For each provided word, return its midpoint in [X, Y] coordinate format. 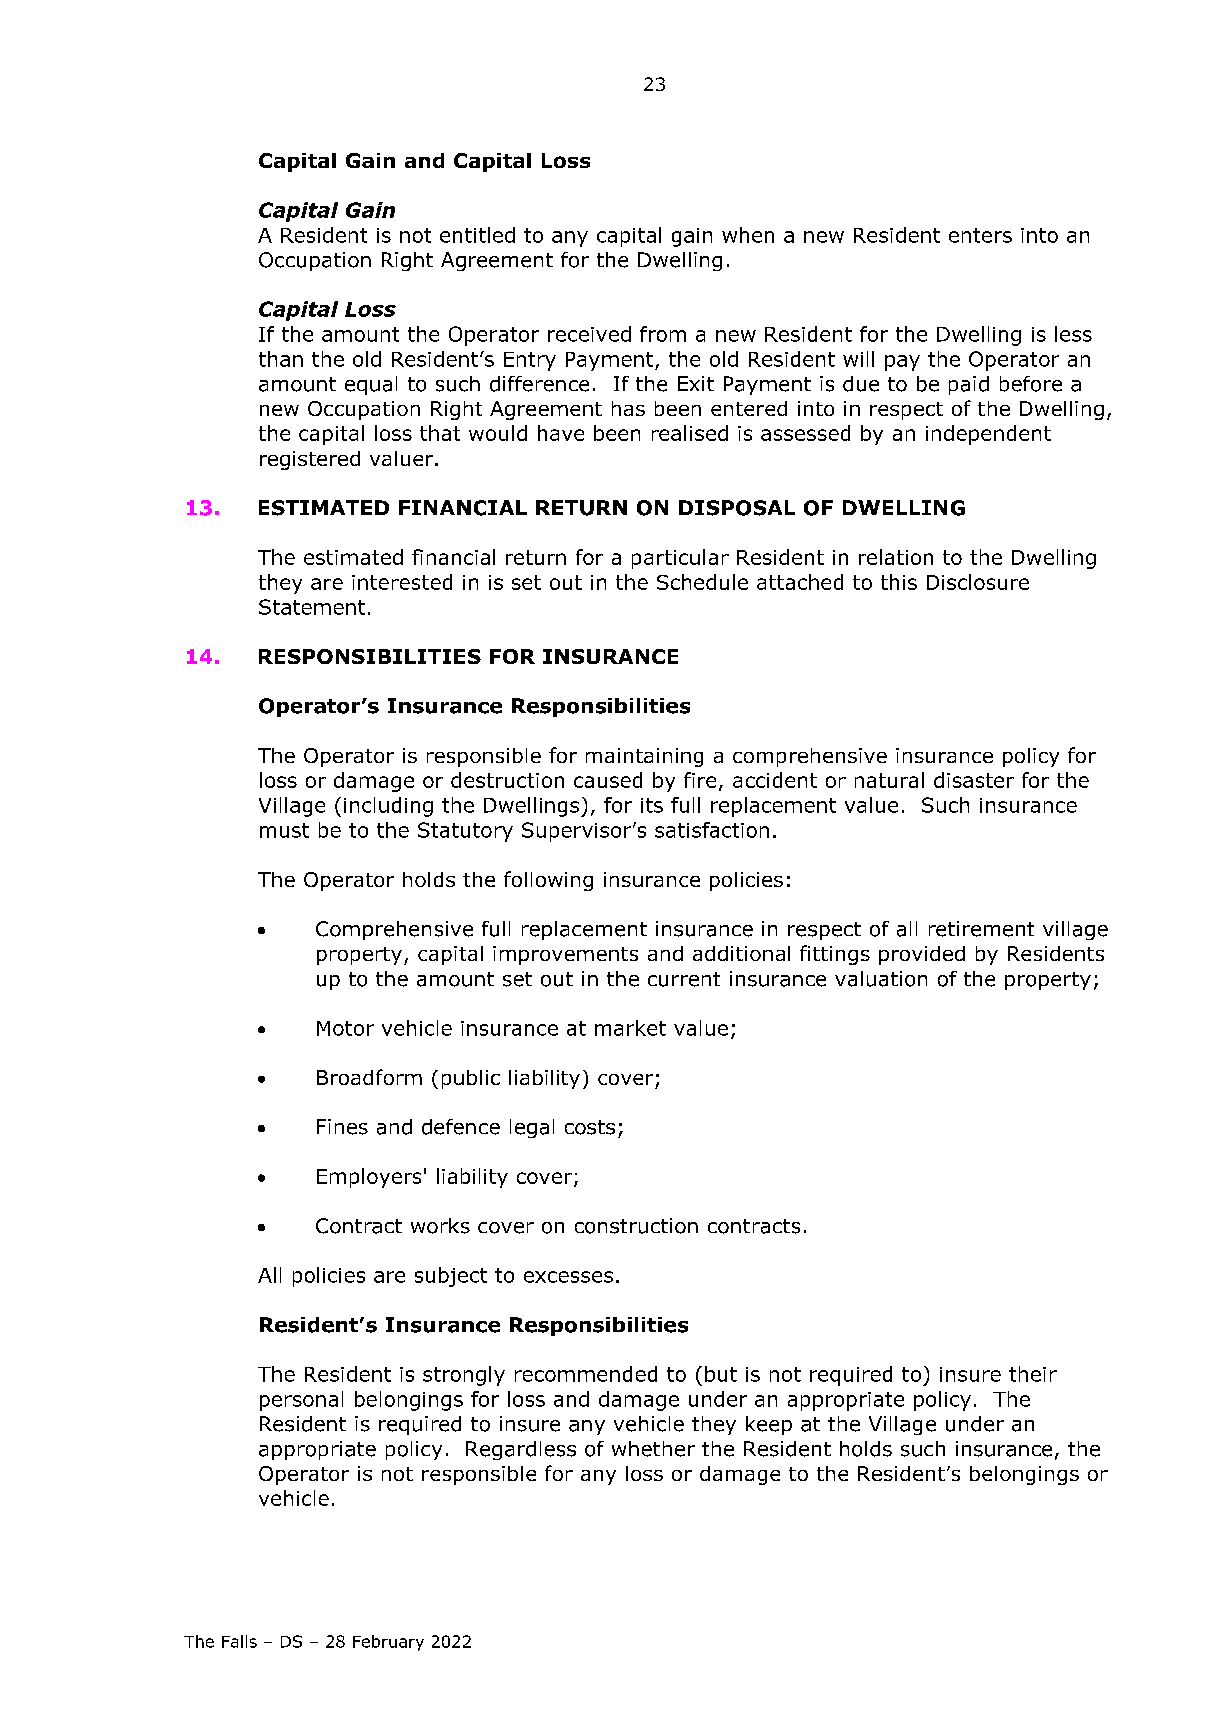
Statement [312, 607]
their [1033, 1374]
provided [922, 955]
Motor [345, 1028]
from [663, 334]
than [281, 359]
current [684, 979]
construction [636, 1226]
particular [680, 559]
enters [980, 235]
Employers [369, 1178]
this [899, 582]
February [388, 1643]
